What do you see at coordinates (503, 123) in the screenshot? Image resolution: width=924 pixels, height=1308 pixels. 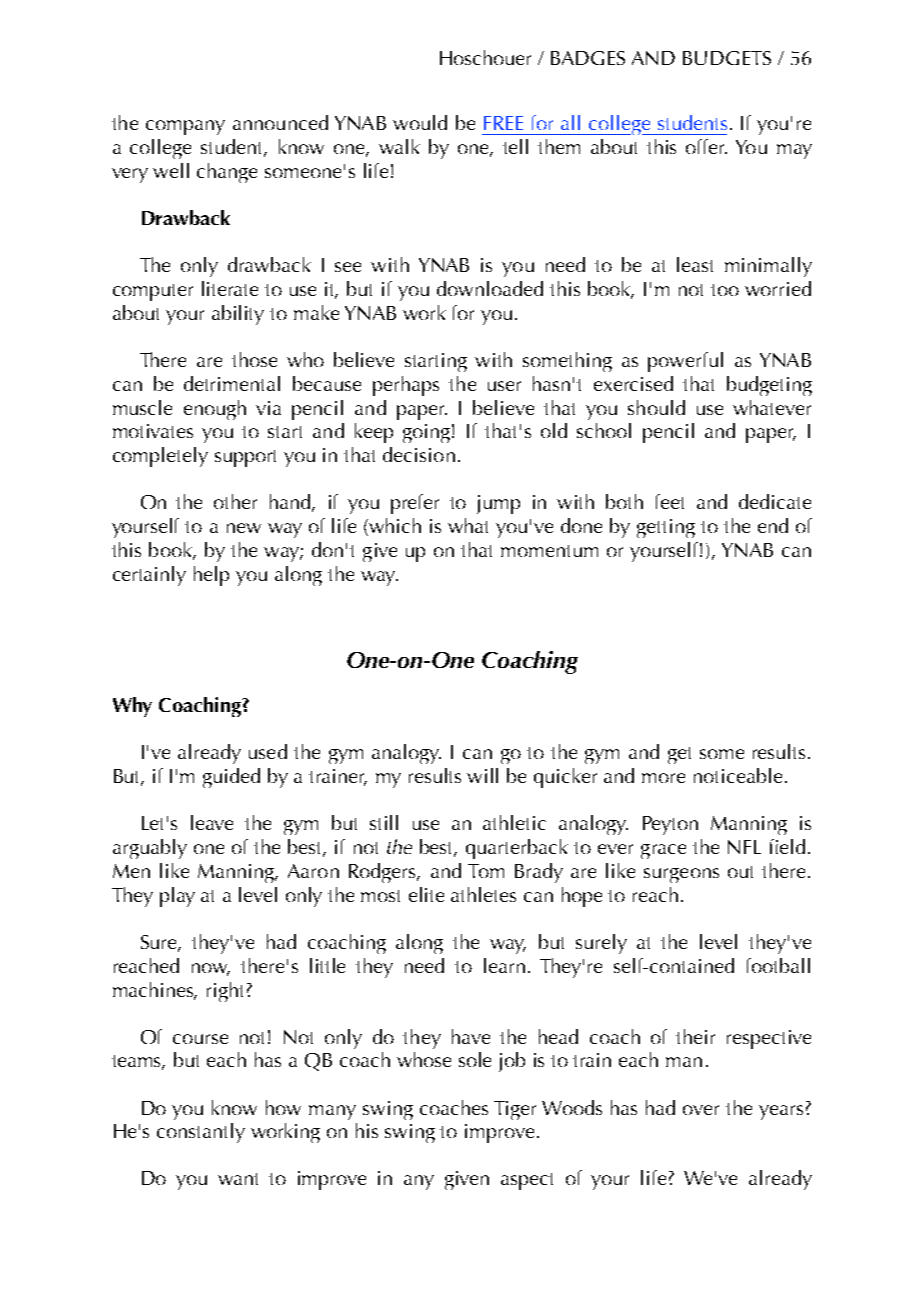 I see `FREE` at bounding box center [503, 123].
